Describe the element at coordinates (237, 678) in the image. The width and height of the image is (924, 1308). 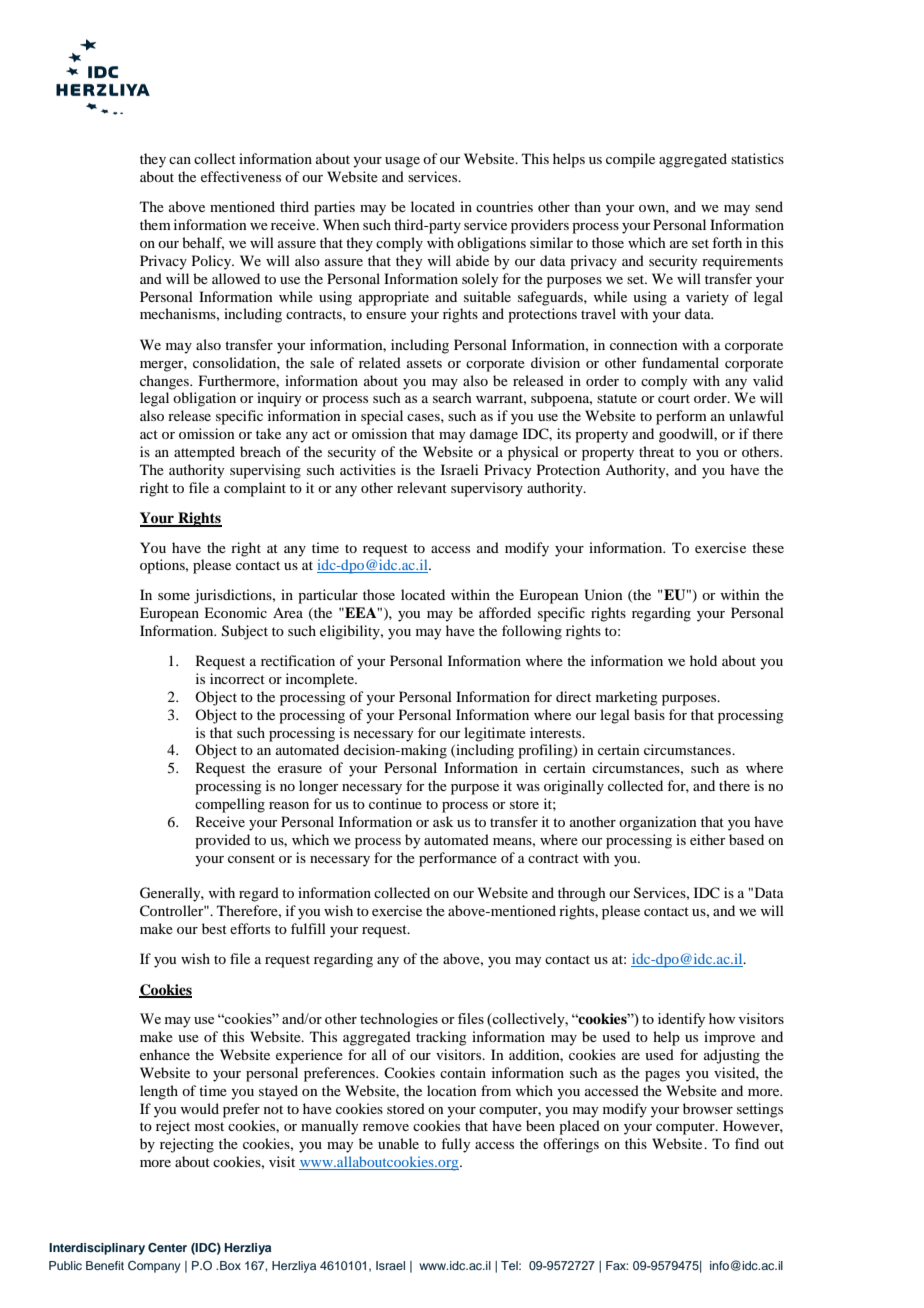
I see `incorrect` at that location.
